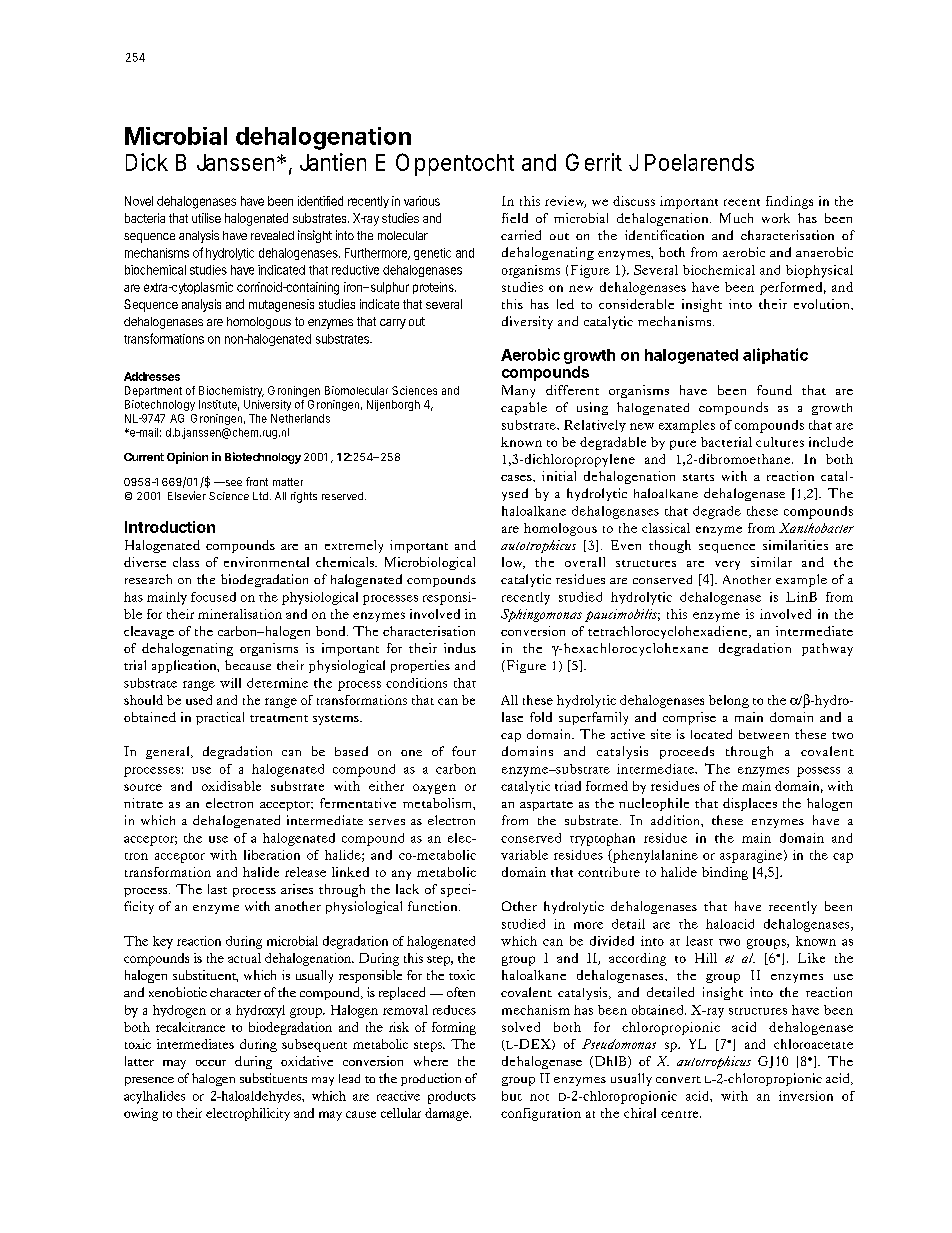 The width and height of the screenshot is (952, 1233). Describe the element at coordinates (206, 218) in the screenshot. I see `utilise` at that location.
